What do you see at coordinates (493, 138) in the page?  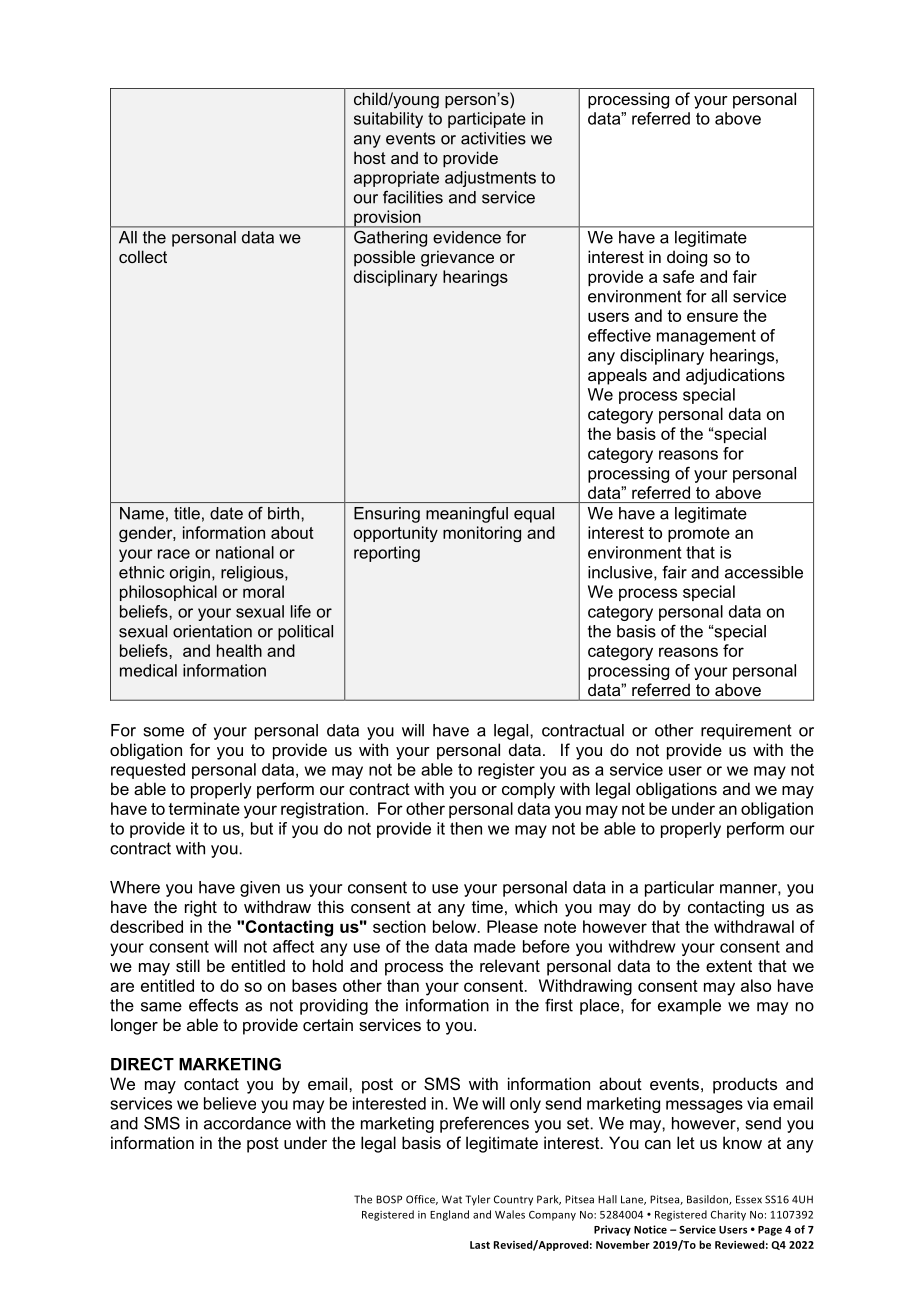 I see `activities` at bounding box center [493, 138].
